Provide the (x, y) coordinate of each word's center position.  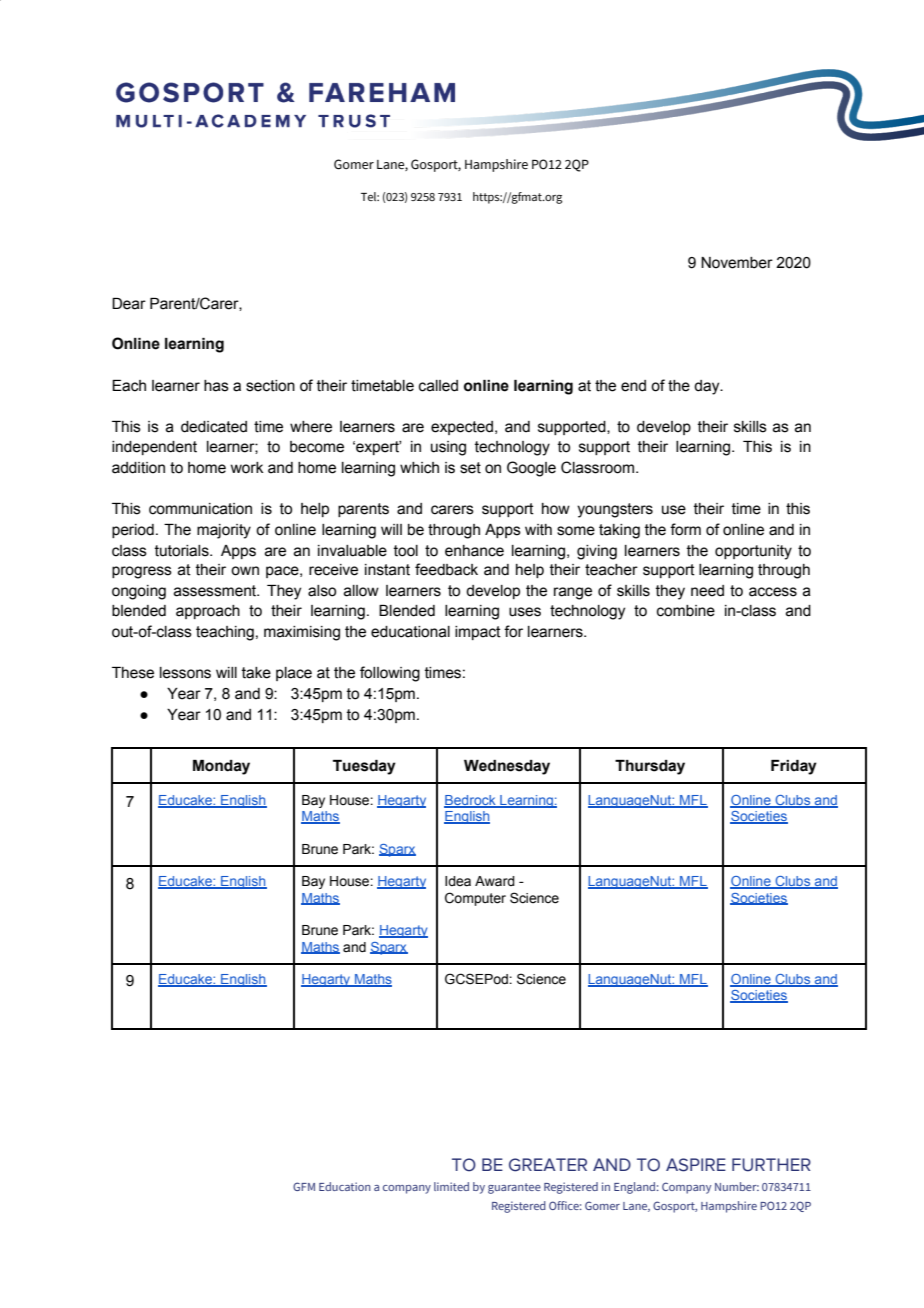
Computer (475, 899)
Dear (129, 304)
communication (200, 509)
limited (451, 1186)
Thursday (650, 767)
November (737, 263)
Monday (221, 767)
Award (495, 881)
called (438, 386)
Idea (458, 881)
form (685, 529)
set (470, 468)
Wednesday (507, 767)
